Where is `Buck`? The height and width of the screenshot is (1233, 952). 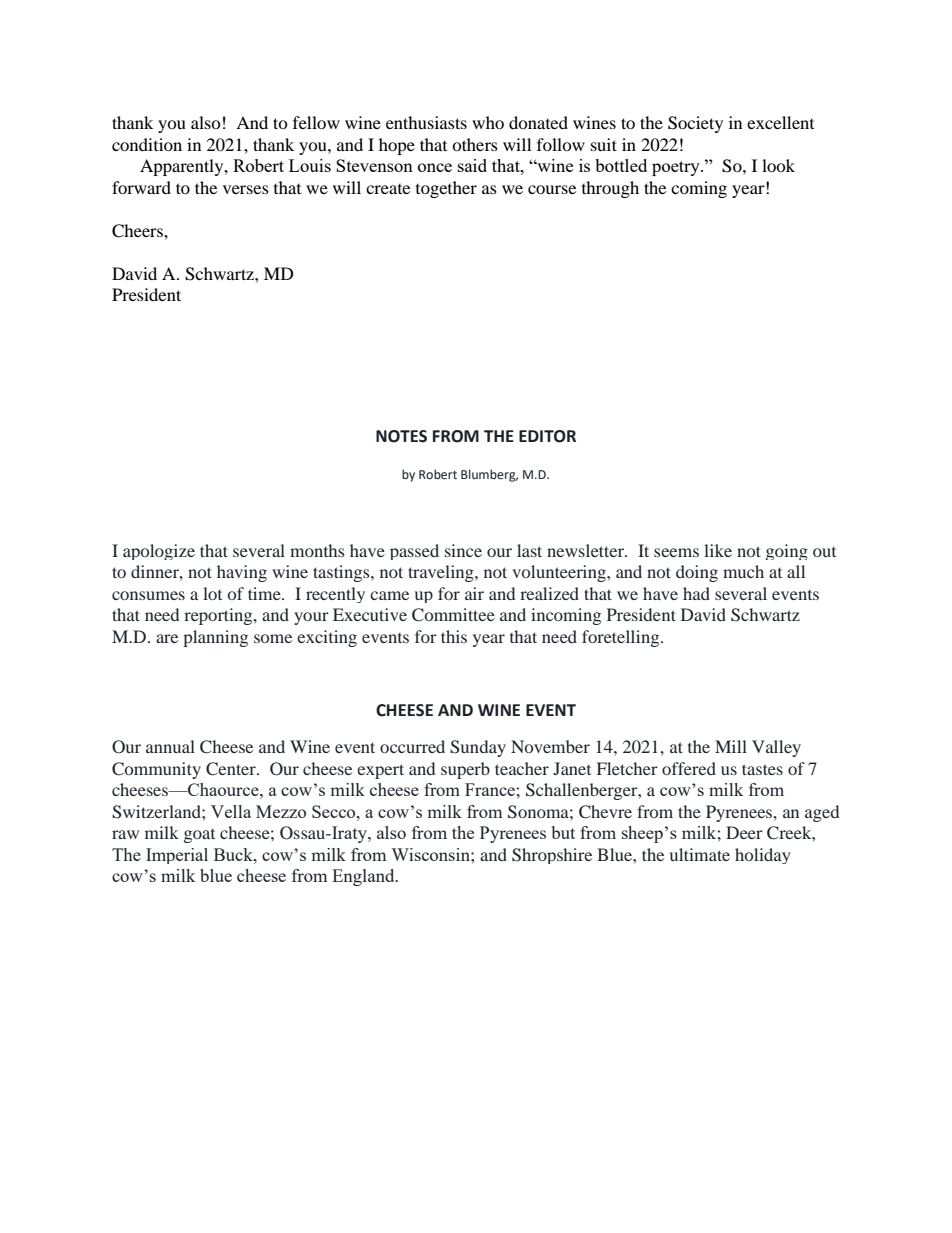 Buck is located at coordinates (234, 854).
